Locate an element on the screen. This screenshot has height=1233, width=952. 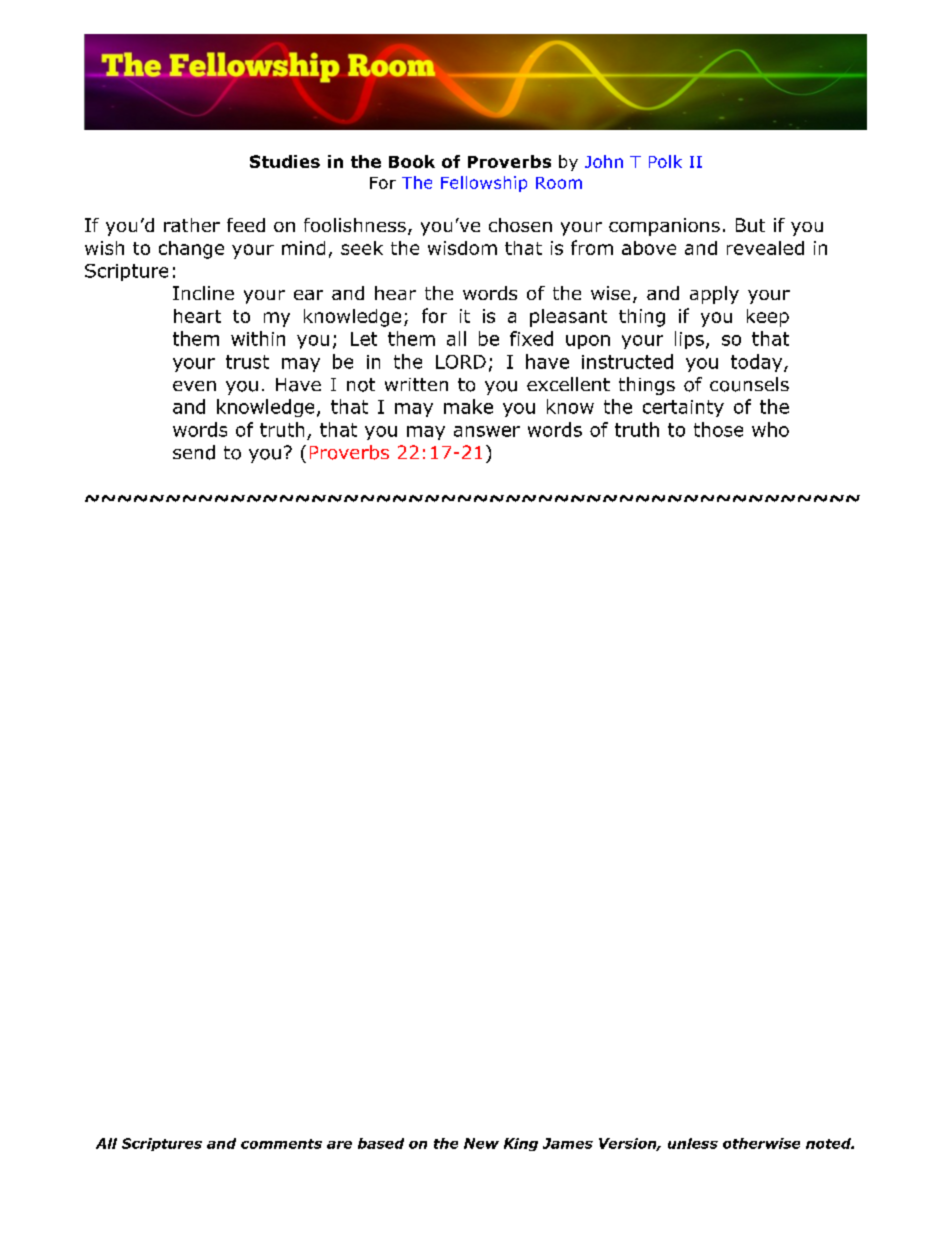
companions is located at coordinates (664, 227).
